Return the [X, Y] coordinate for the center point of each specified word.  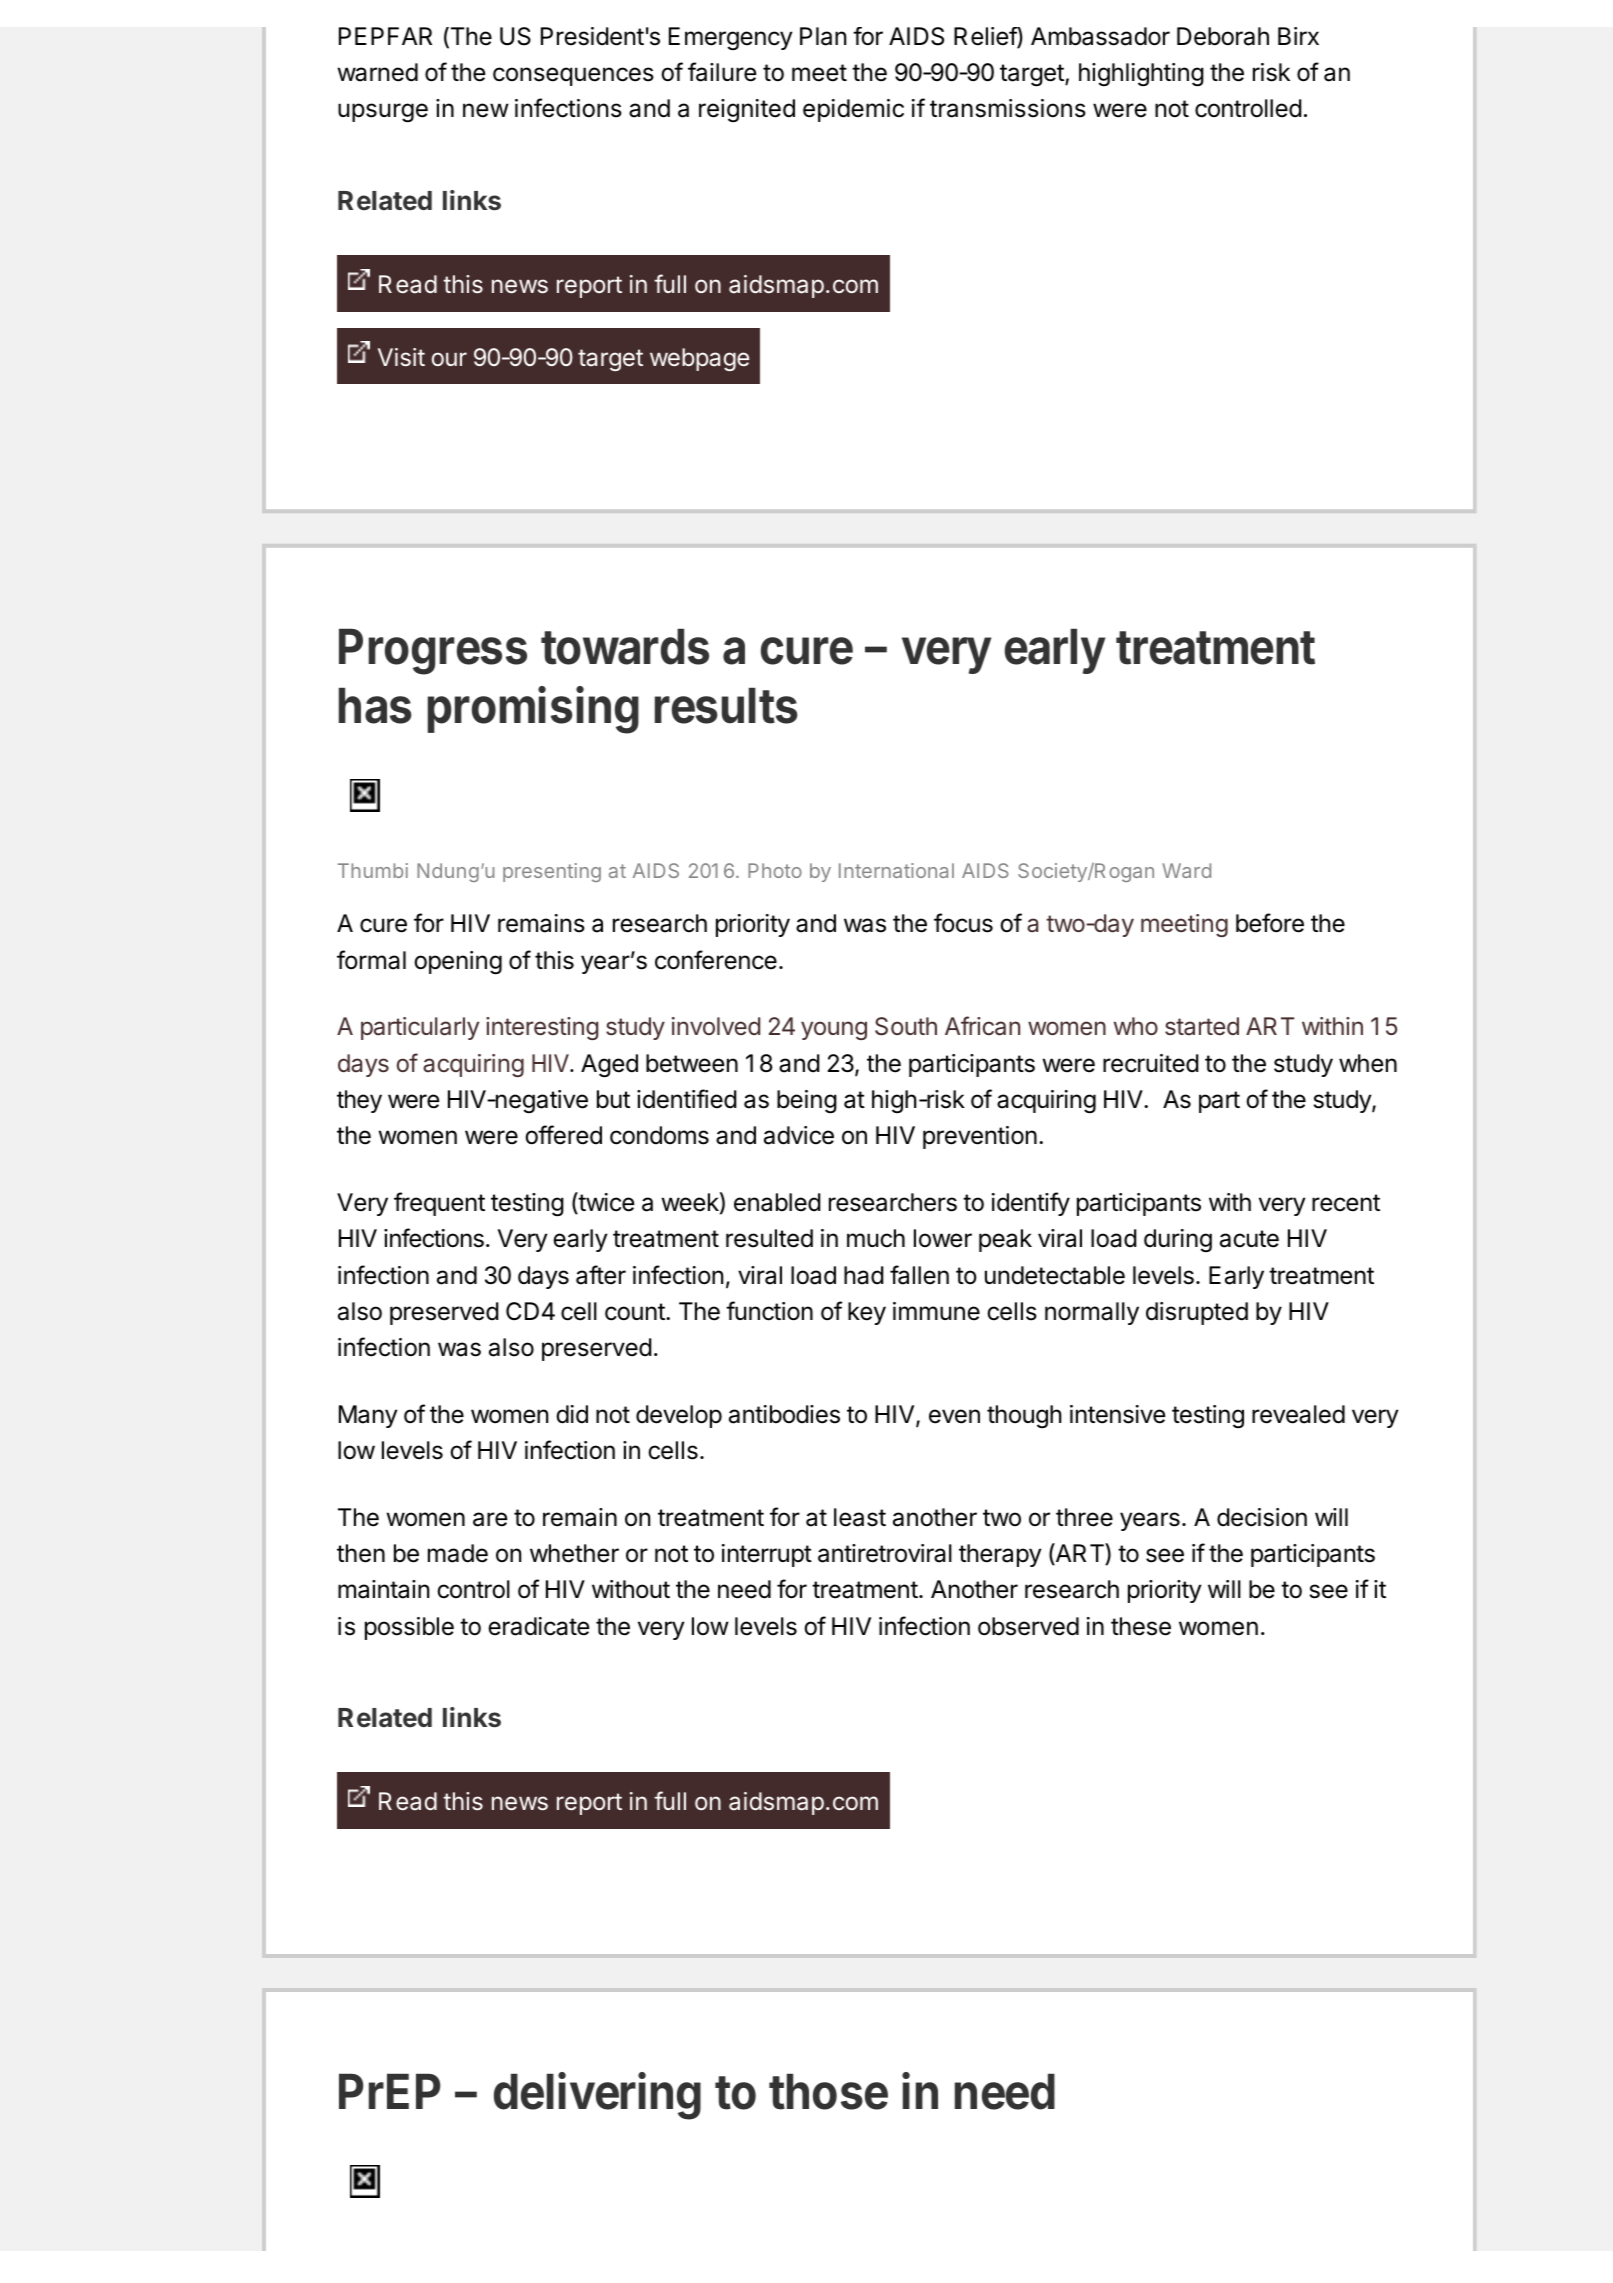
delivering [597, 2096]
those [828, 2092]
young [834, 1030]
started [1202, 1026]
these [1141, 1626]
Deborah [1223, 36]
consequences [573, 76]
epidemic [853, 110]
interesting [542, 1028]
